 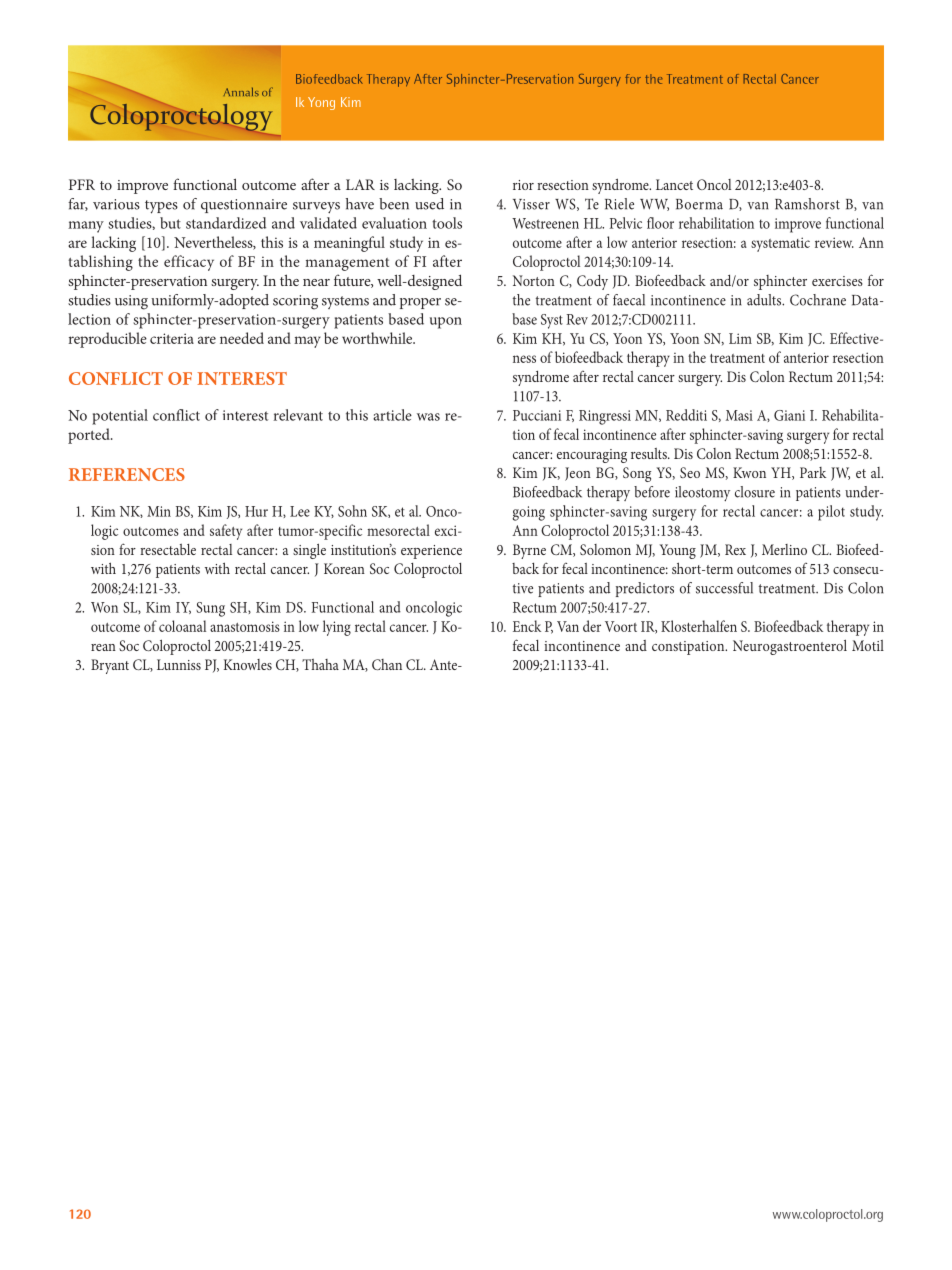 What do you see at coordinates (749, 472) in the screenshot?
I see `Kwon` at bounding box center [749, 472].
